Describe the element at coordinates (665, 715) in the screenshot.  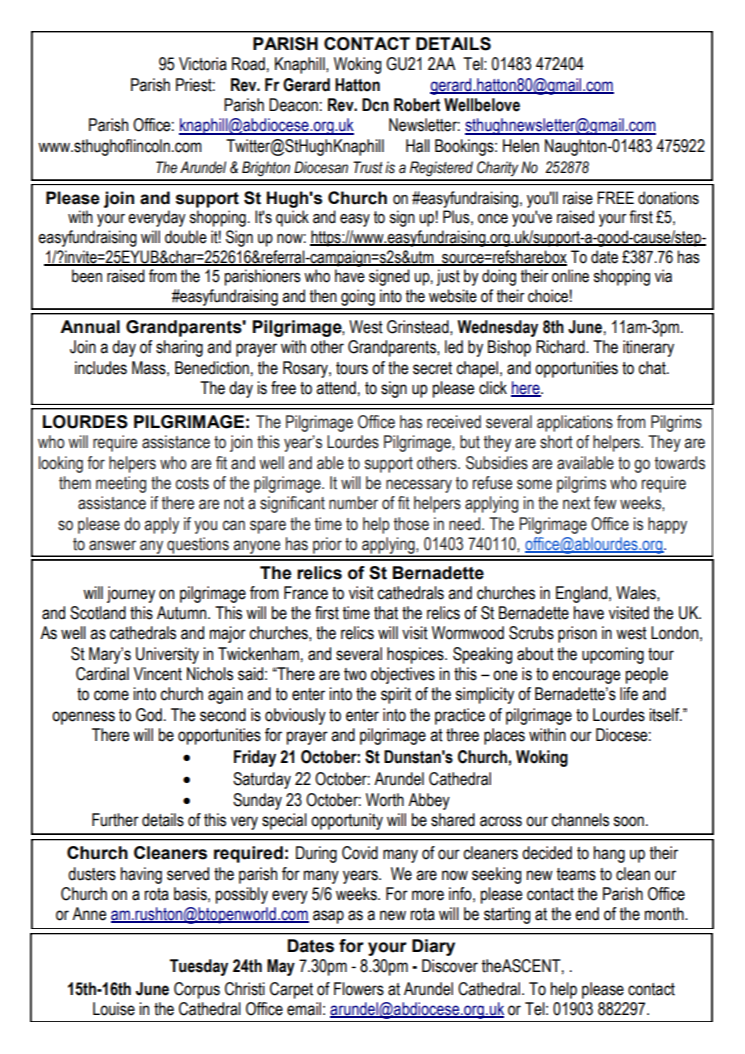
I see `itself` at that location.
